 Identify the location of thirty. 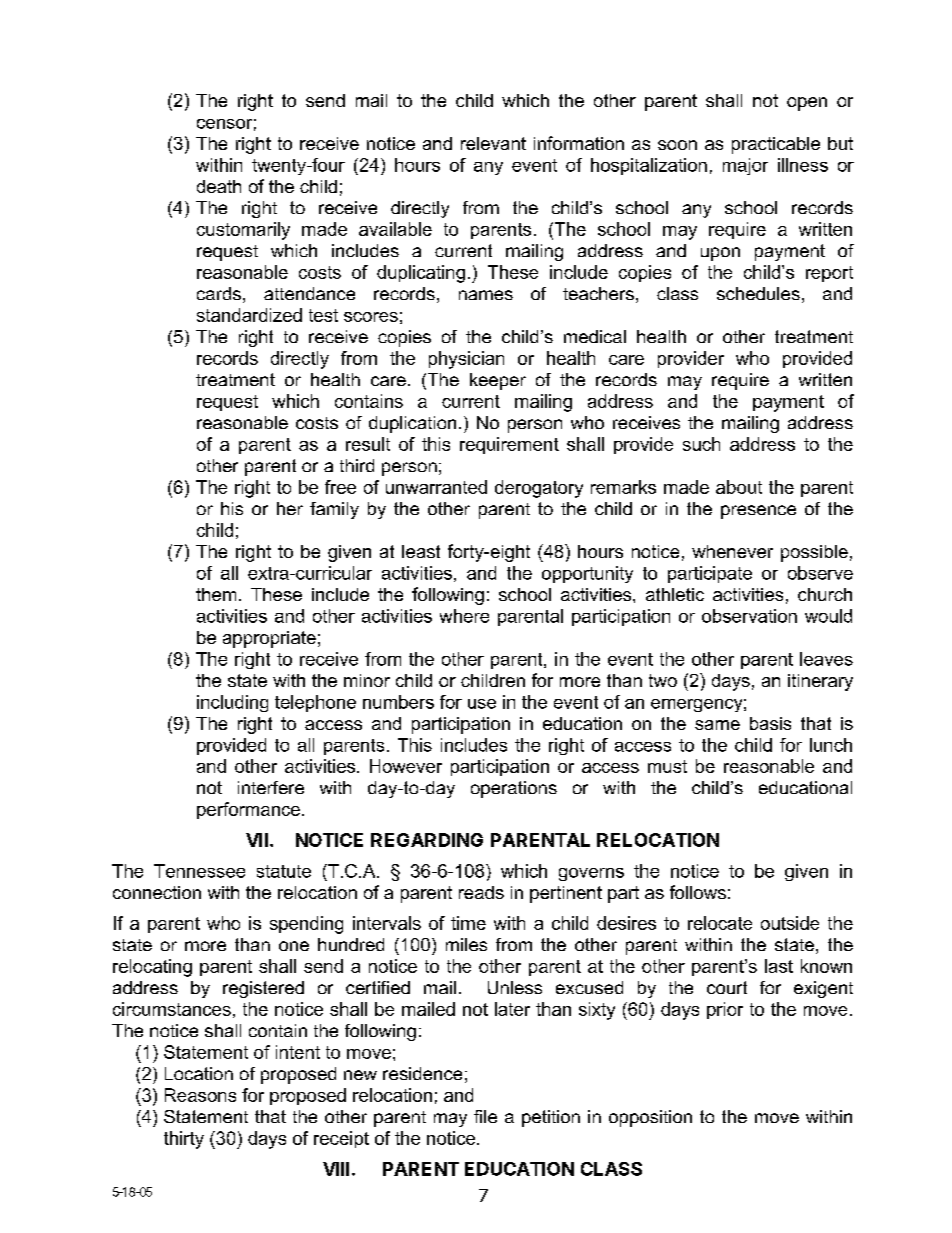
(184, 1140).
